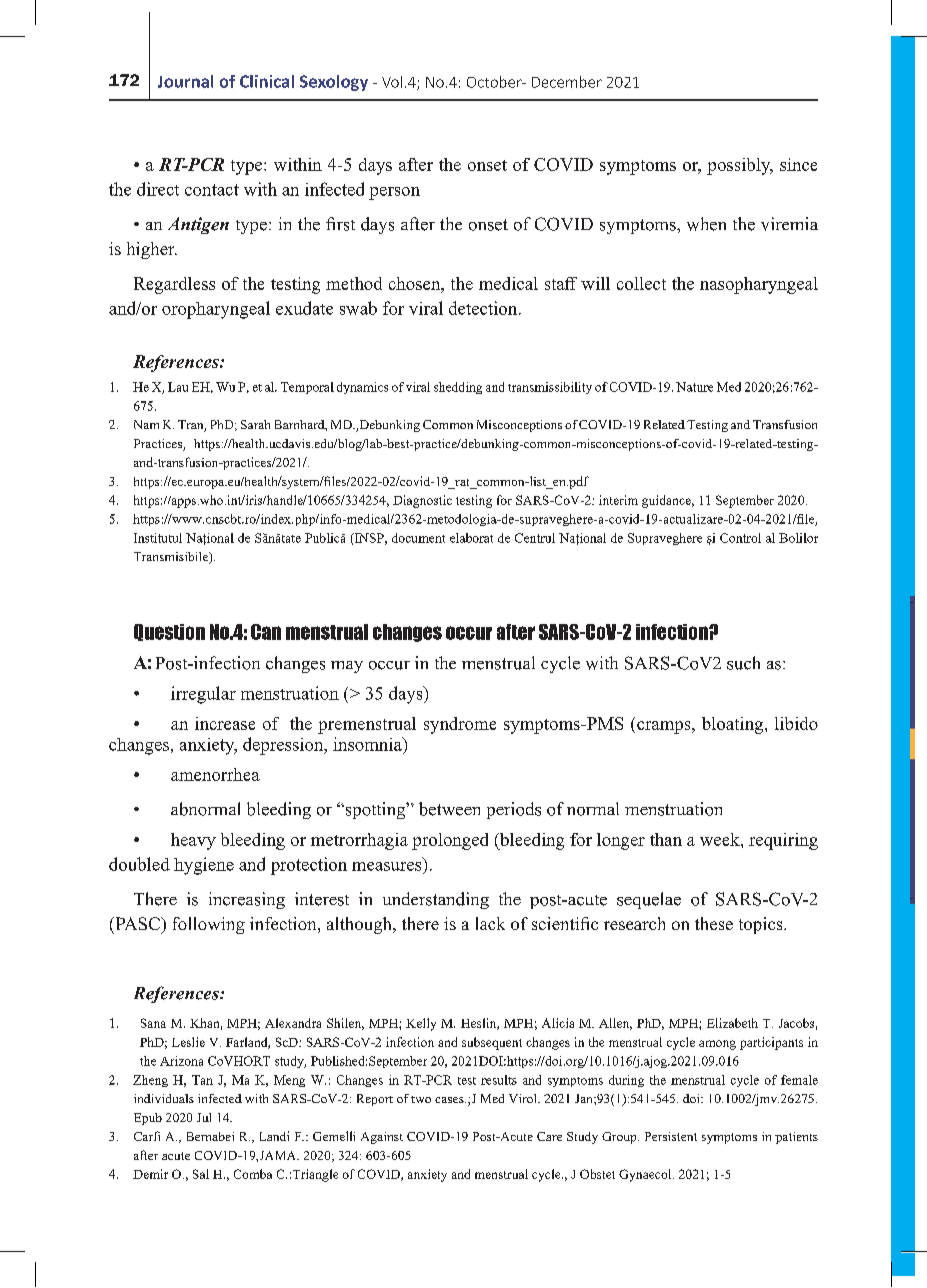 The height and width of the document is (1288, 927). What do you see at coordinates (740, 166) in the document?
I see `possibly` at bounding box center [740, 166].
